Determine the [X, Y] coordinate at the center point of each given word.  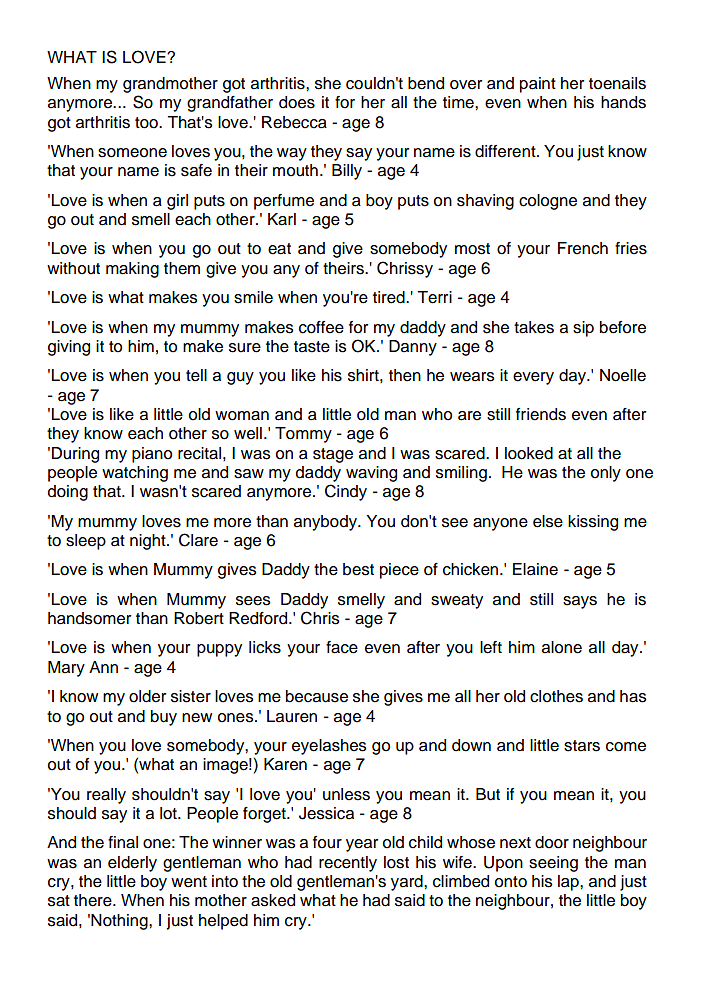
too [147, 123]
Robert [199, 618]
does [297, 102]
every [533, 378]
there [94, 900]
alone [562, 647]
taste [312, 347]
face [342, 647]
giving [69, 348]
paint [538, 85]
